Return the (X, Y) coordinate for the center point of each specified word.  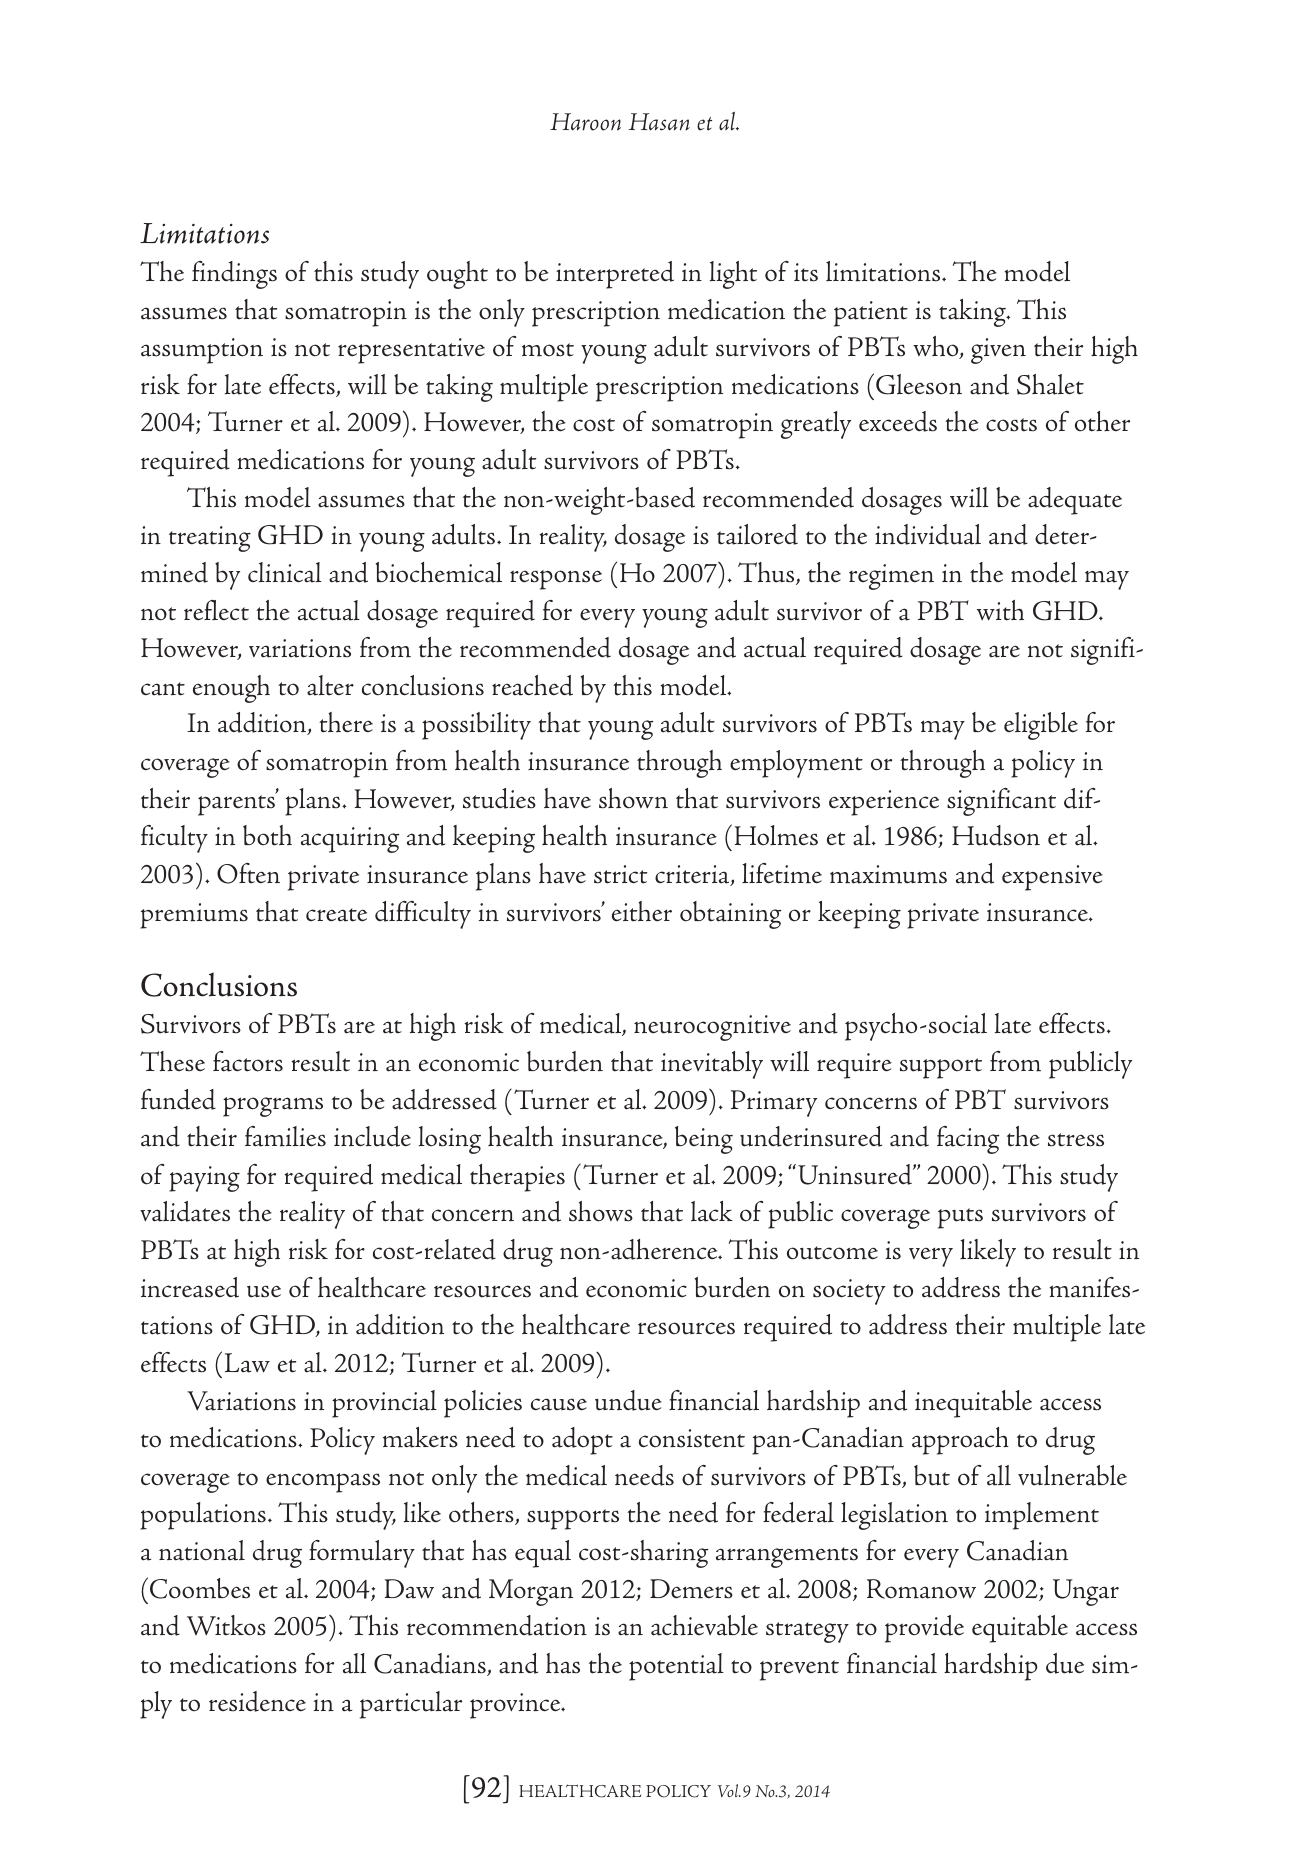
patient (871, 314)
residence (257, 1701)
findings (234, 275)
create (336, 915)
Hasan (659, 122)
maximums (888, 874)
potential (676, 1667)
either (642, 911)
